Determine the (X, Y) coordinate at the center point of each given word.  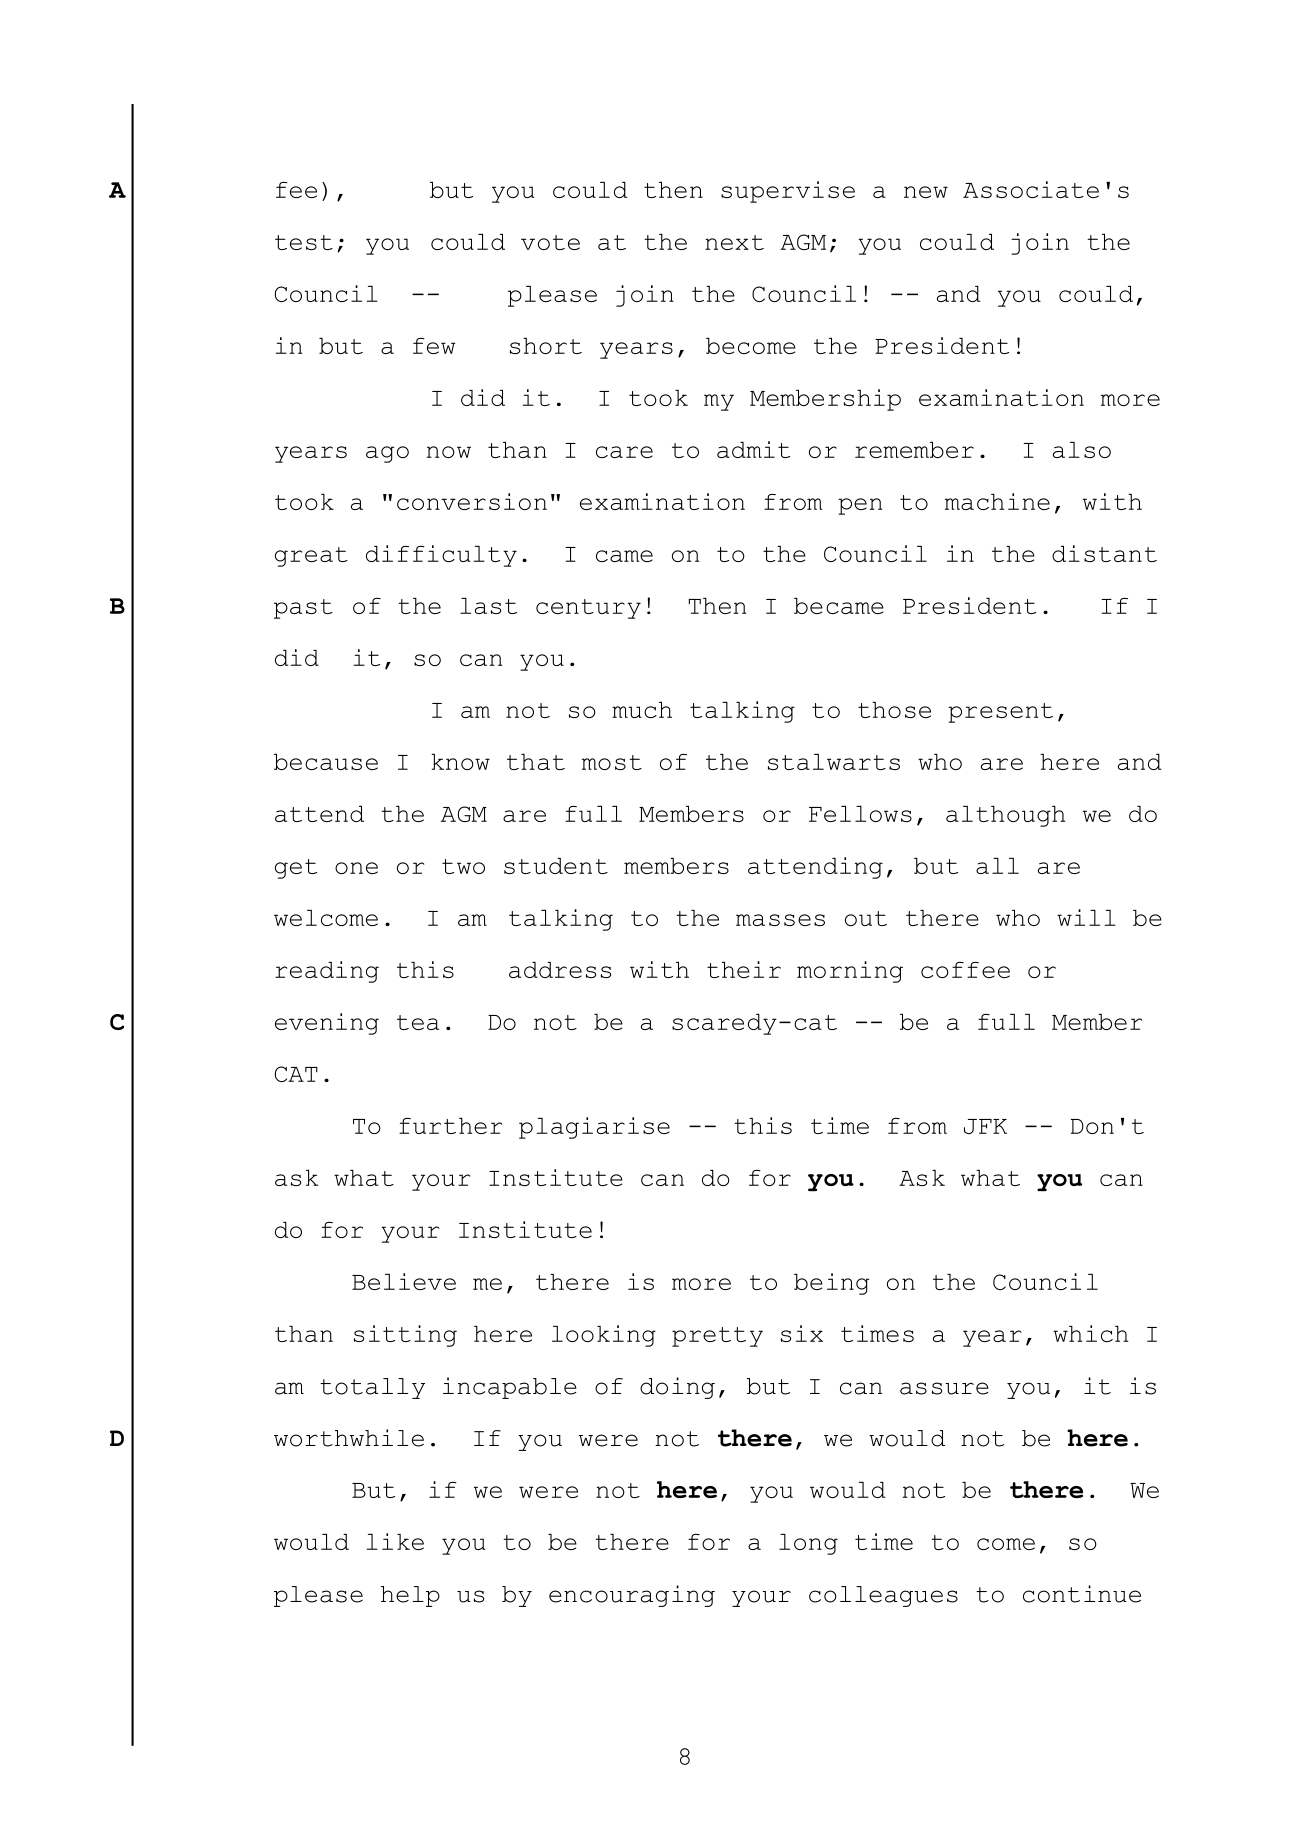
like (395, 1541)
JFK (985, 1126)
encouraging (632, 1596)
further (450, 1126)
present (1000, 713)
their (744, 969)
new (926, 192)
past (303, 609)
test (304, 242)
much (642, 710)
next (734, 242)
